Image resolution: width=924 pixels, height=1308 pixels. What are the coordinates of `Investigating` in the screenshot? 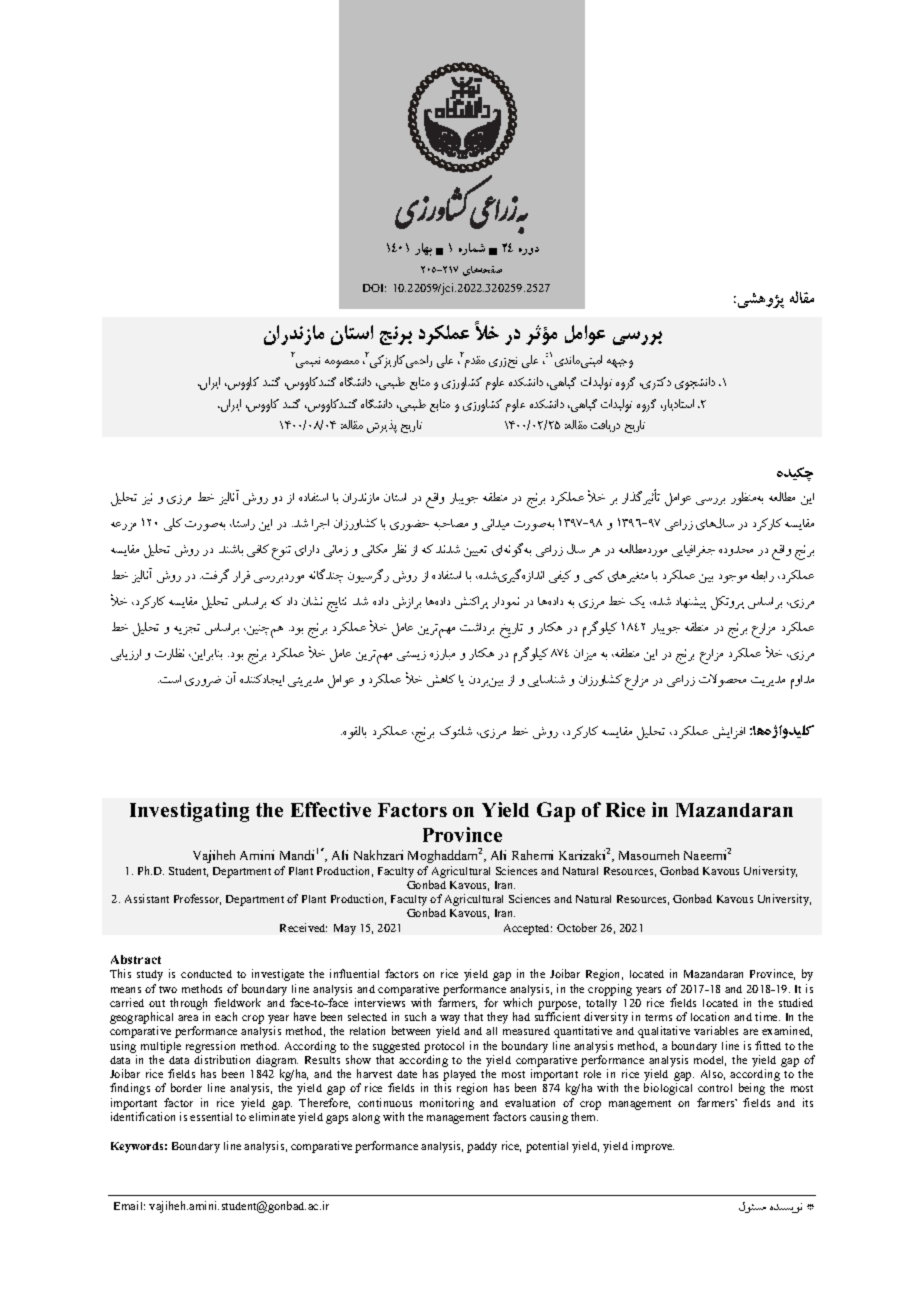 It's located at (189, 812).
